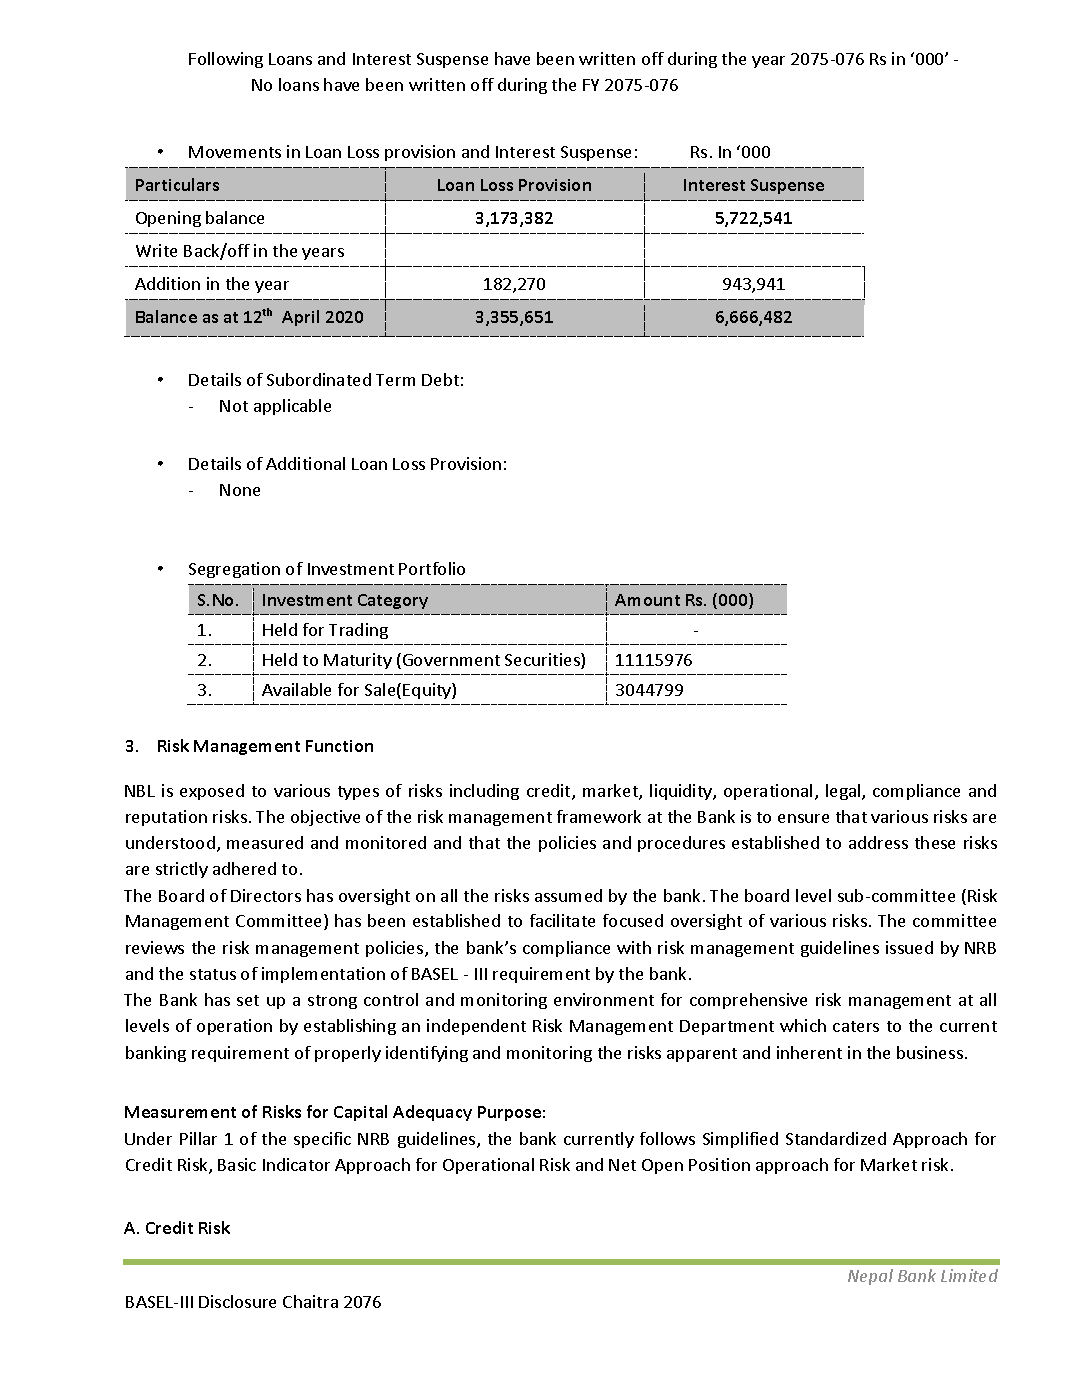 The image size is (1068, 1383). Describe the element at coordinates (395, 380) in the screenshot. I see `Term` at that location.
